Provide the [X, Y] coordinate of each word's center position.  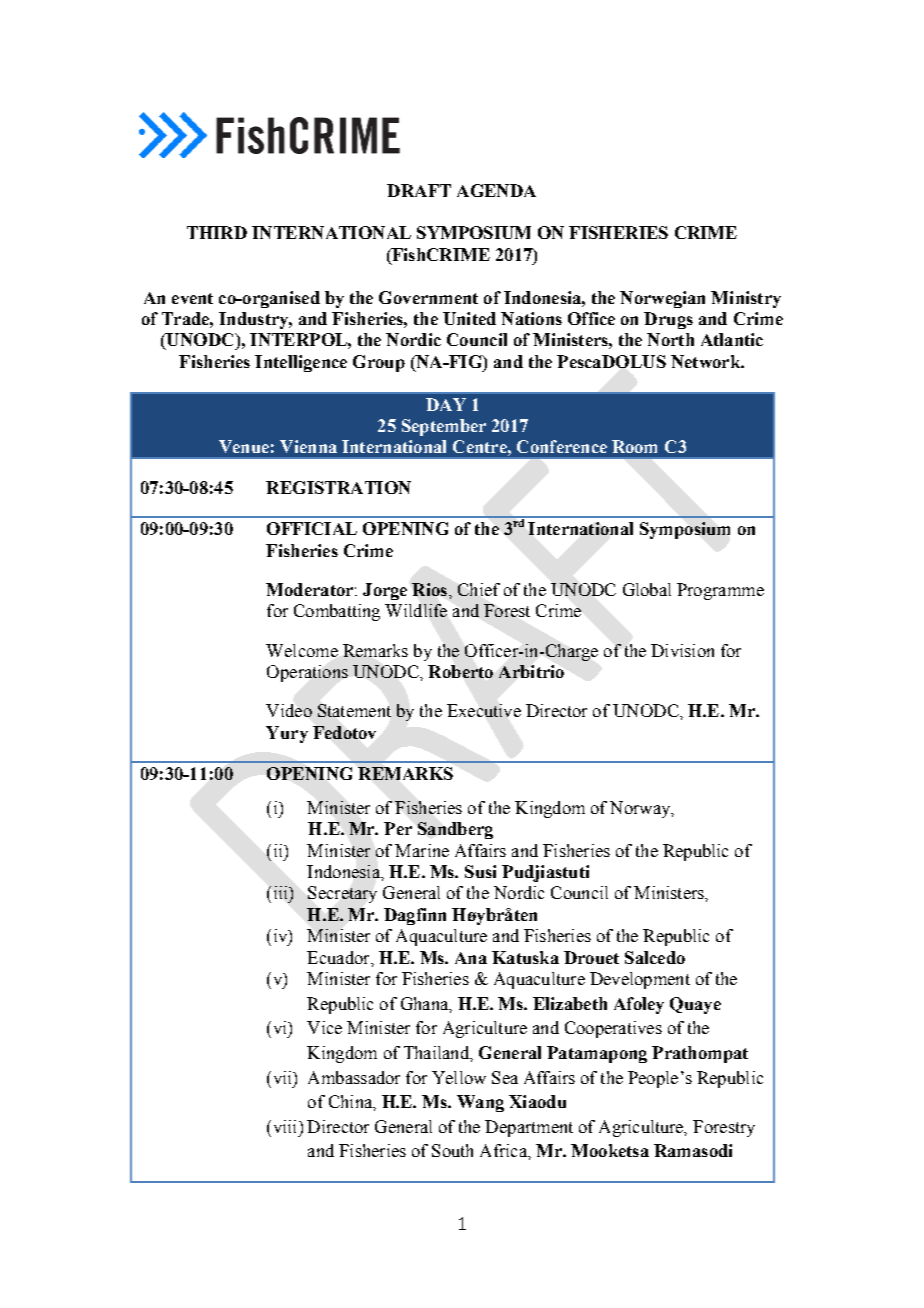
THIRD [217, 232]
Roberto [460, 671]
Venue [244, 446]
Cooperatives [613, 1029]
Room [634, 446]
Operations [307, 673]
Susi [480, 871]
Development [640, 980]
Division [682, 650]
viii [285, 1126]
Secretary [342, 894]
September [444, 427]
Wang [480, 1103]
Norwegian [662, 299]
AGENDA [496, 190]
